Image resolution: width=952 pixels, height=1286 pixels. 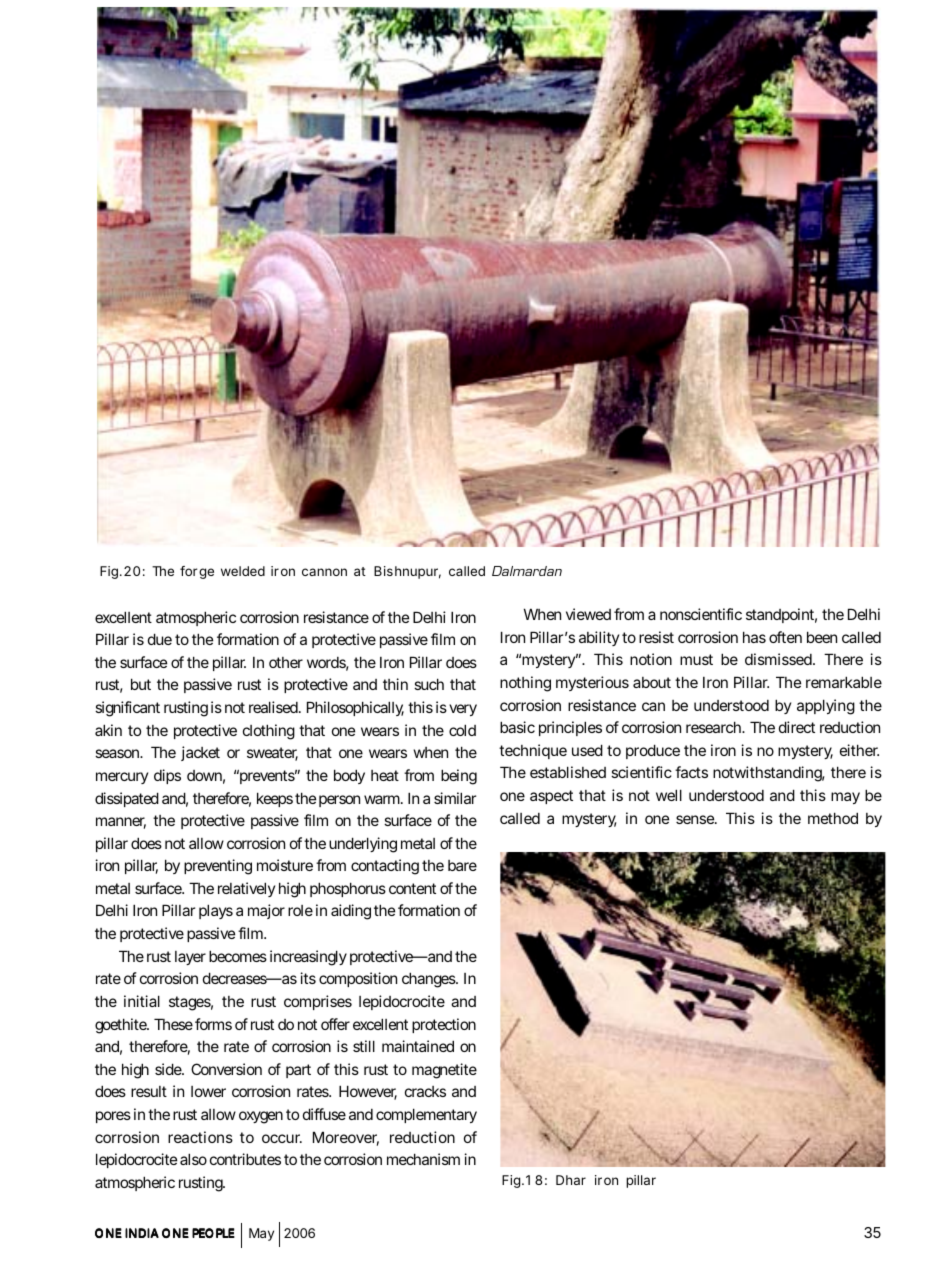 What do you see at coordinates (781, 615) in the document?
I see `standpoint` at bounding box center [781, 615].
